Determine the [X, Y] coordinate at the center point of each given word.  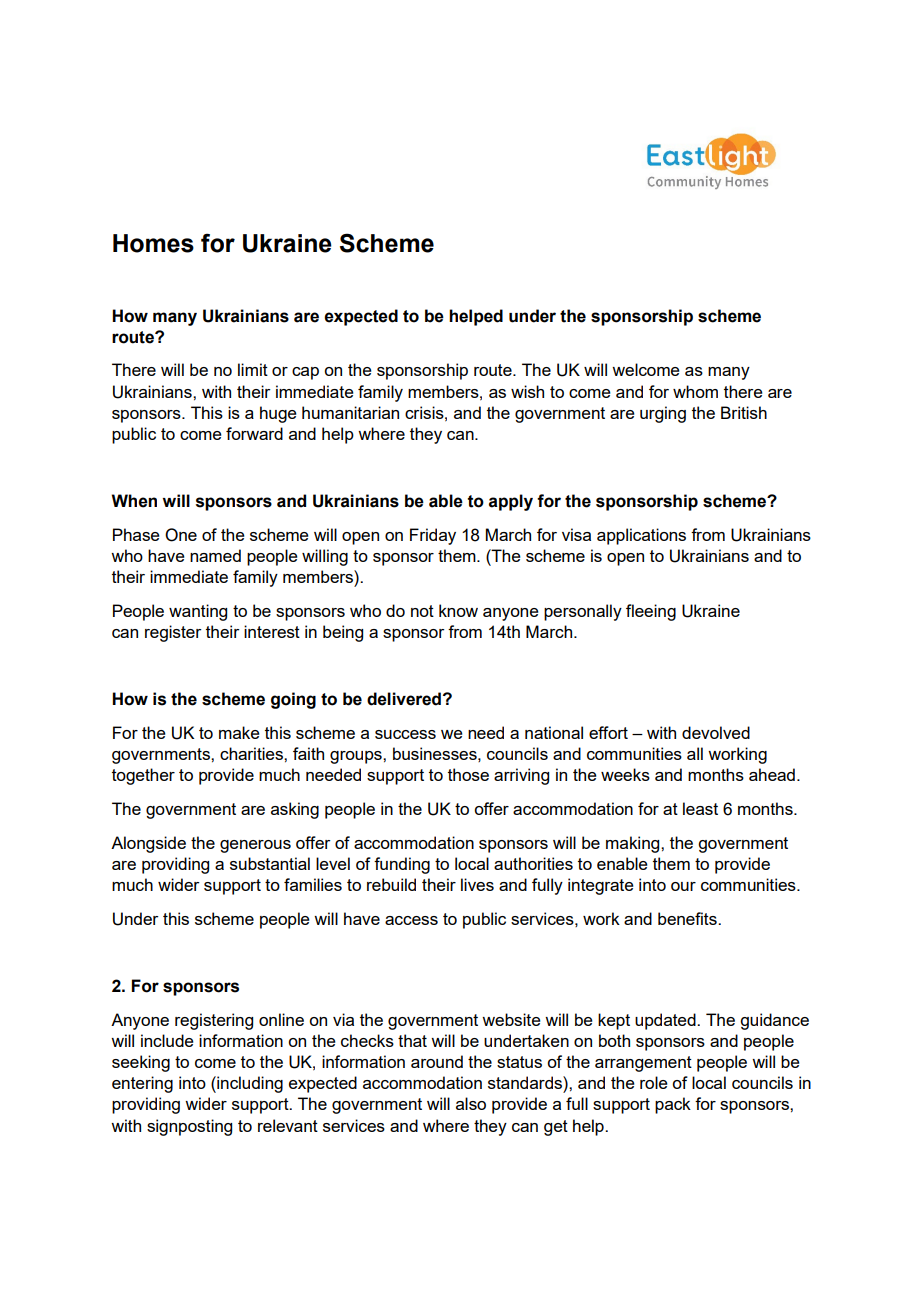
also [471, 1103]
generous [255, 846]
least [700, 808]
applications [641, 536]
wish [527, 391]
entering [142, 1084]
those [468, 774]
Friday [433, 536]
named [215, 555]
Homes [153, 243]
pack [673, 1105]
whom [695, 391]
